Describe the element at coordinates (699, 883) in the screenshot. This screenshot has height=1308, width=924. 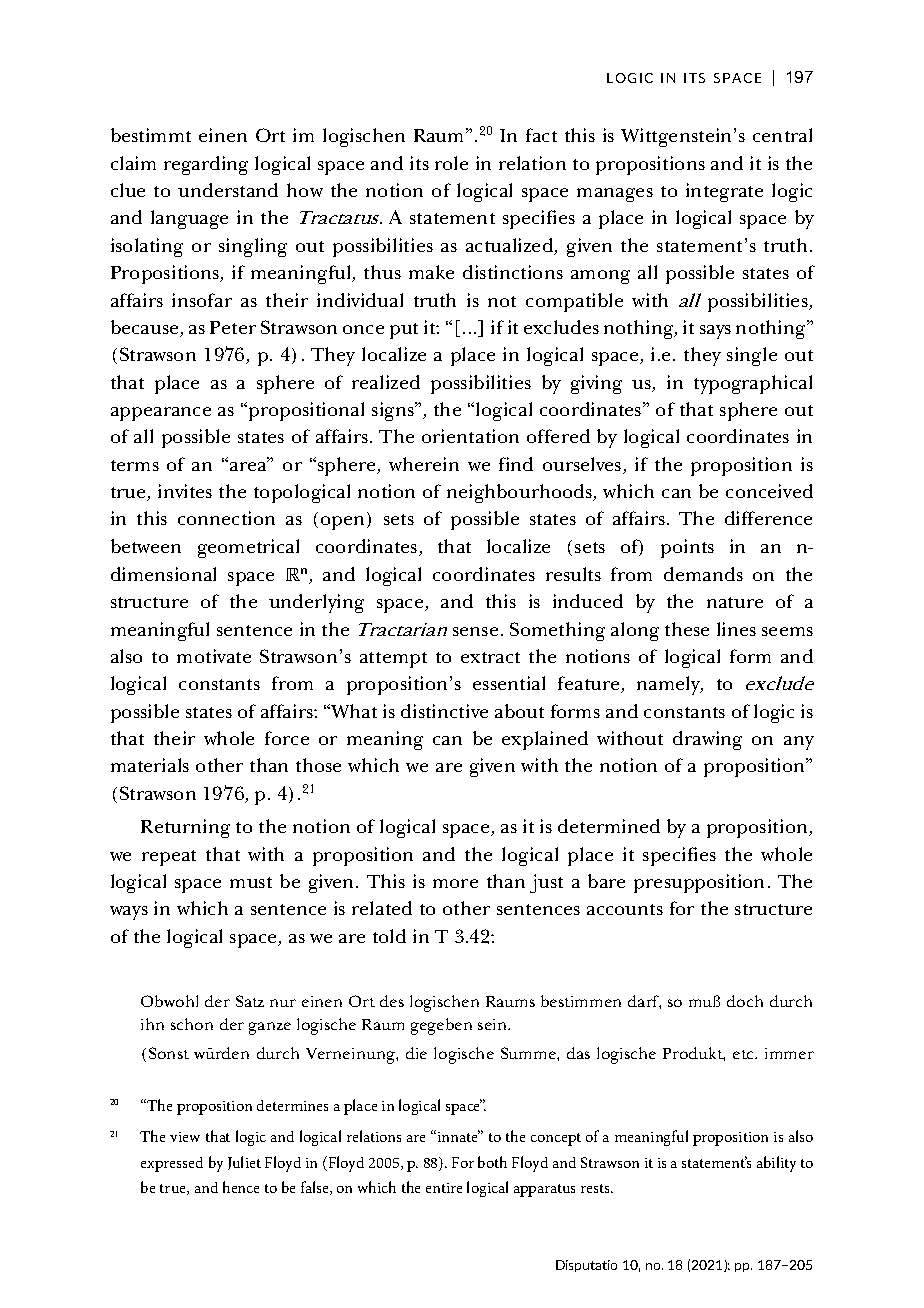
I see `presupposition` at that location.
